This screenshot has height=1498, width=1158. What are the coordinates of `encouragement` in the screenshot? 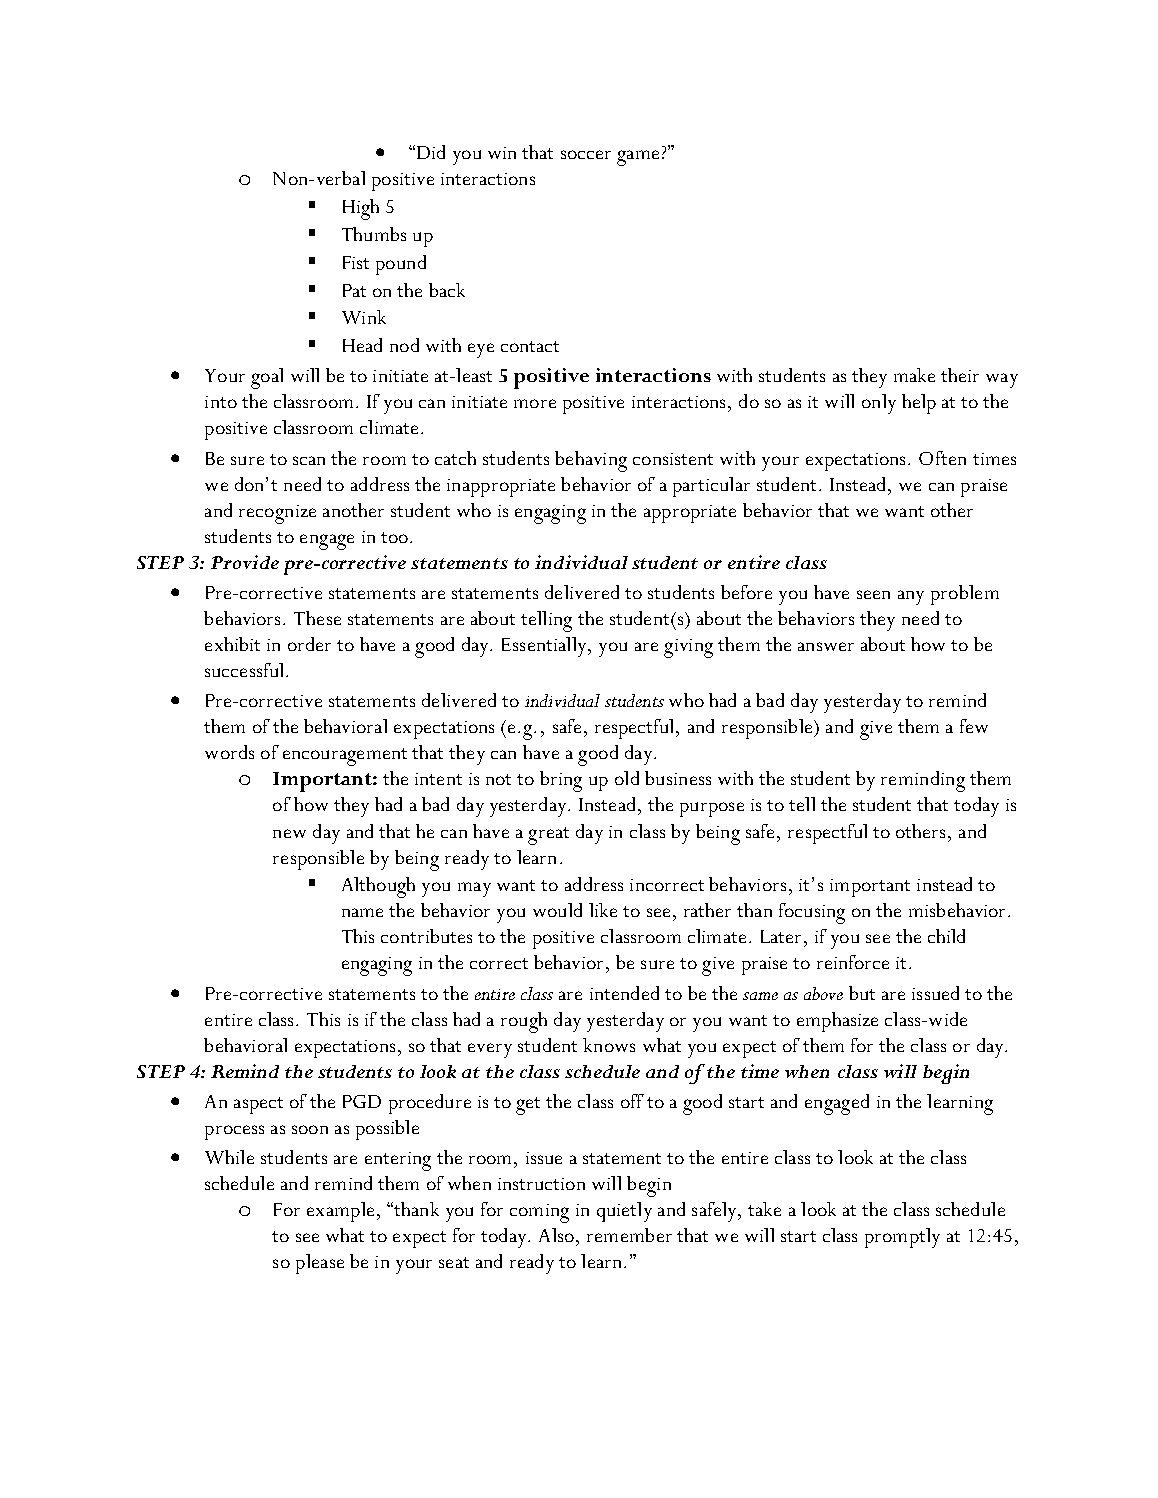 It's located at (345, 757).
